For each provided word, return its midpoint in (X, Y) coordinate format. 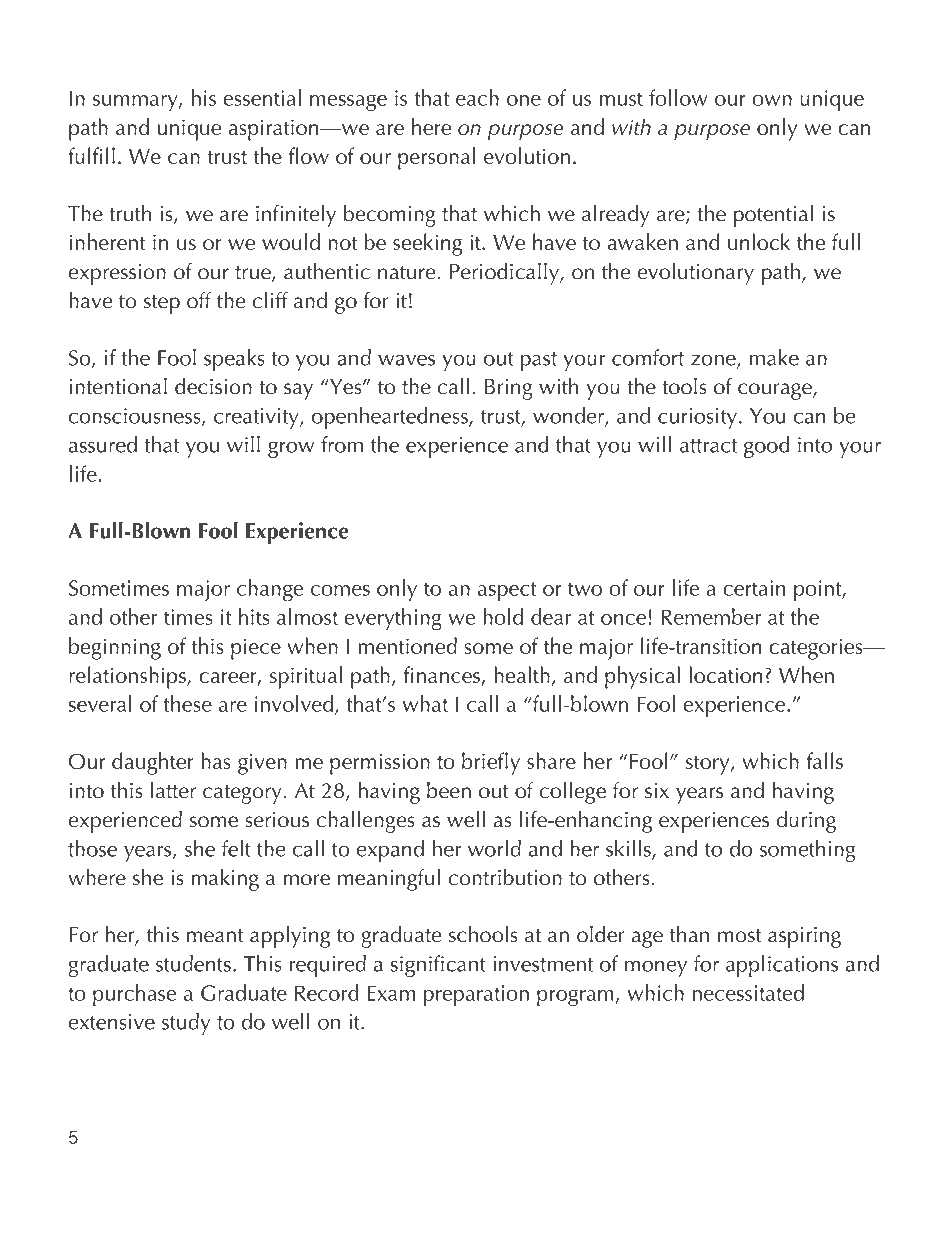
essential (262, 97)
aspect (507, 591)
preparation (476, 996)
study (186, 1024)
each (477, 97)
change (270, 590)
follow (678, 97)
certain (754, 588)
